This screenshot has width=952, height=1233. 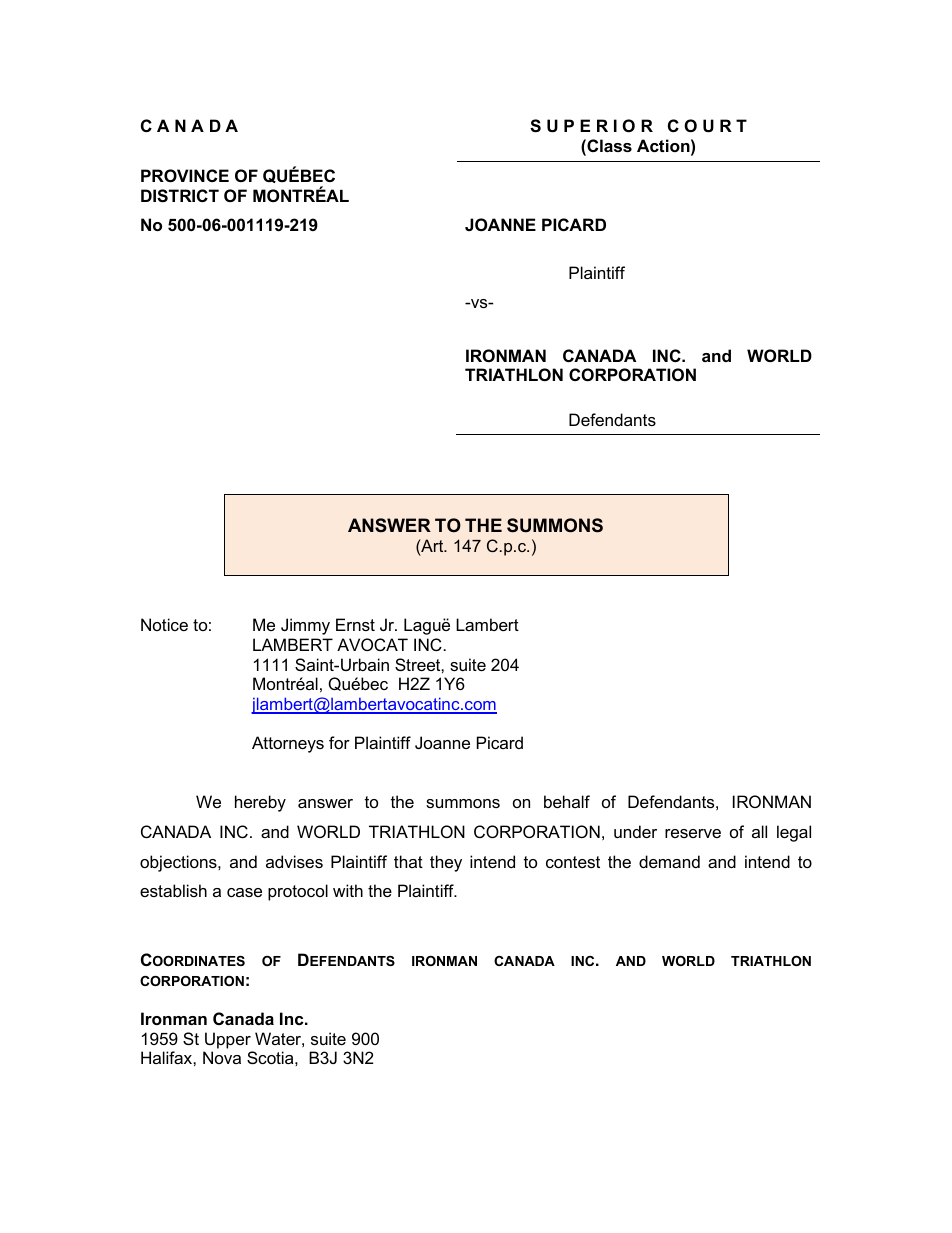 What do you see at coordinates (339, 742) in the screenshot?
I see `for` at bounding box center [339, 742].
